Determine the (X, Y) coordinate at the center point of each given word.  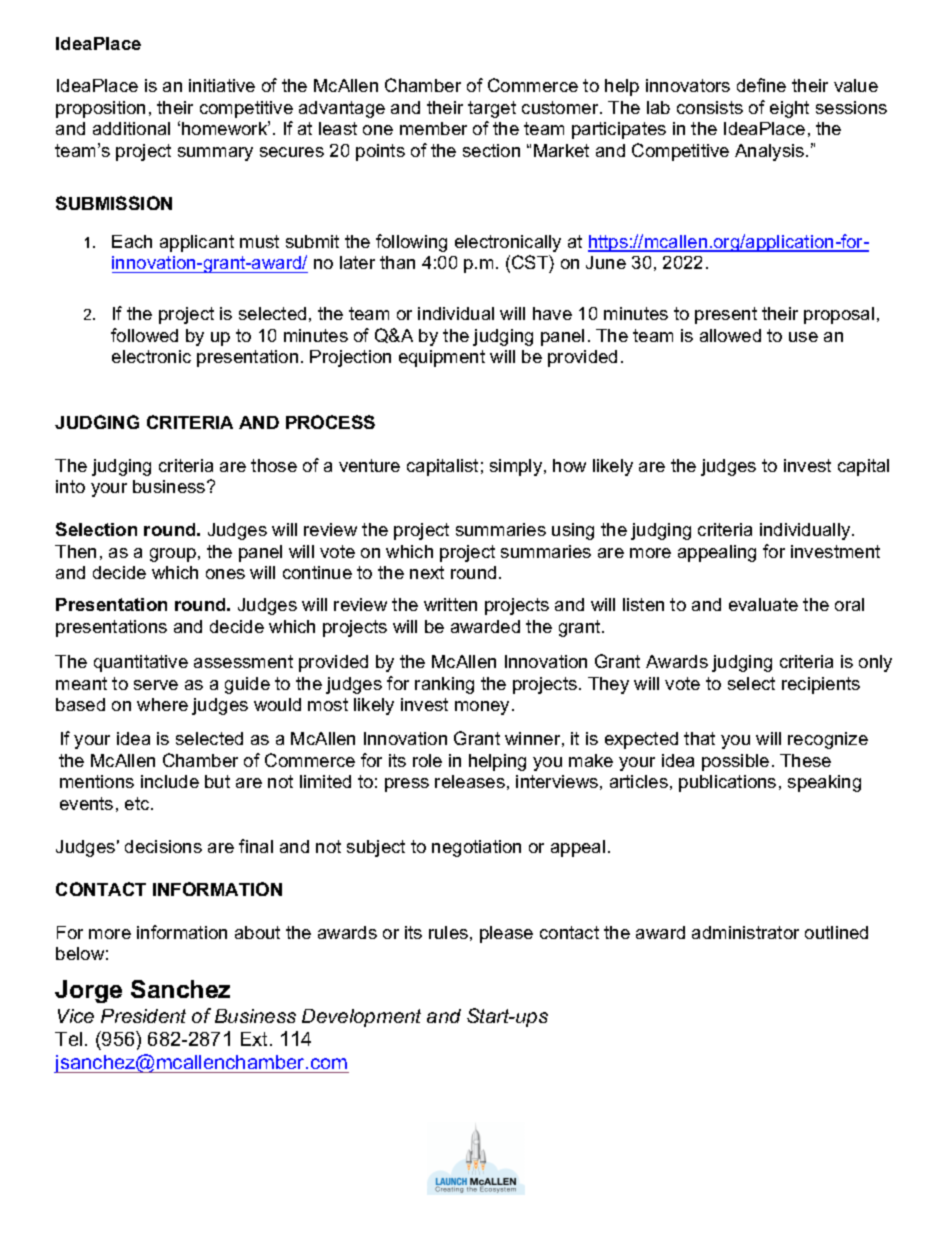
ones (225, 574)
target (492, 109)
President (143, 1016)
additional (131, 128)
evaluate (763, 604)
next (427, 572)
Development (361, 1018)
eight (789, 109)
